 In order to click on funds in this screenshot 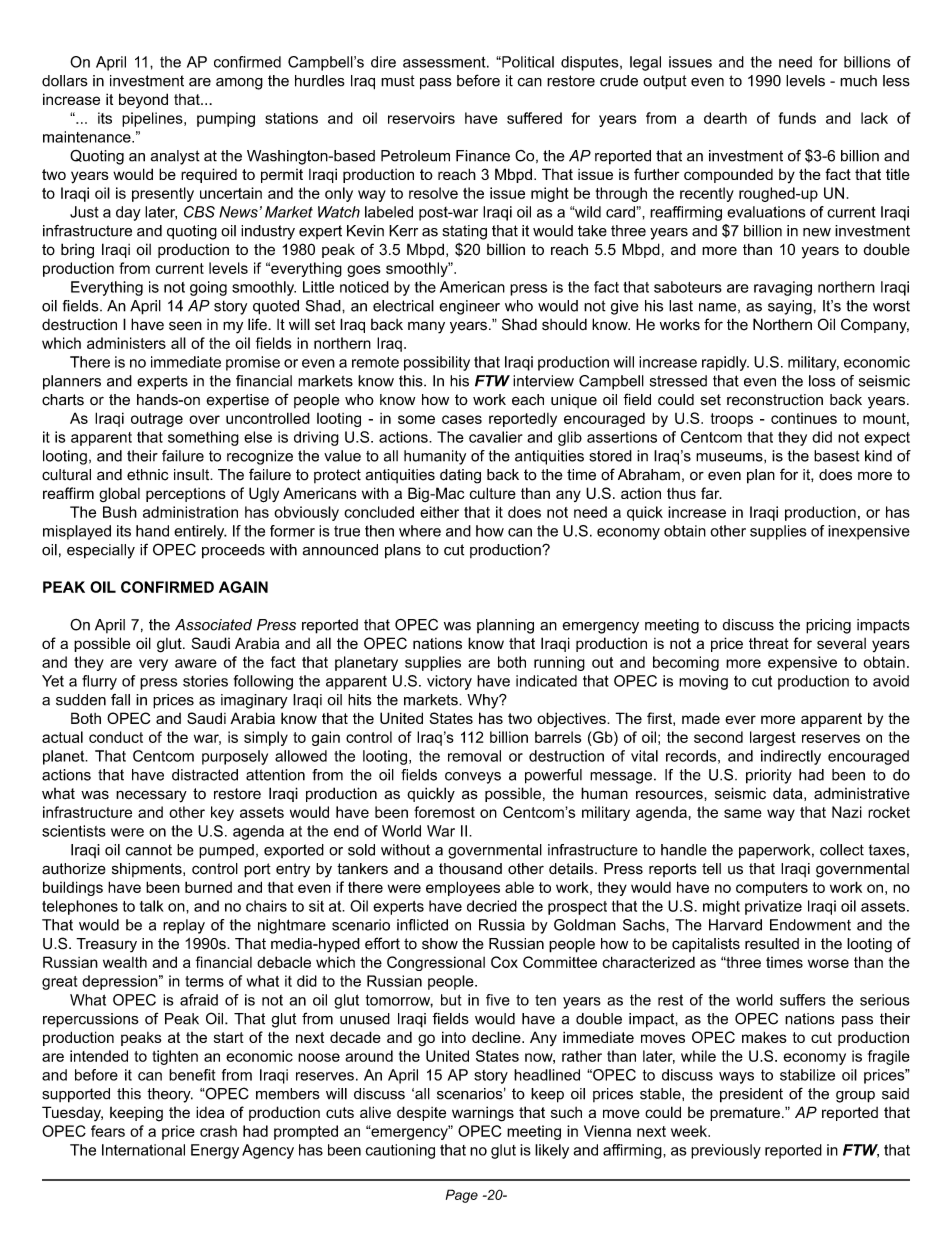, I will do `click(797, 118)`.
